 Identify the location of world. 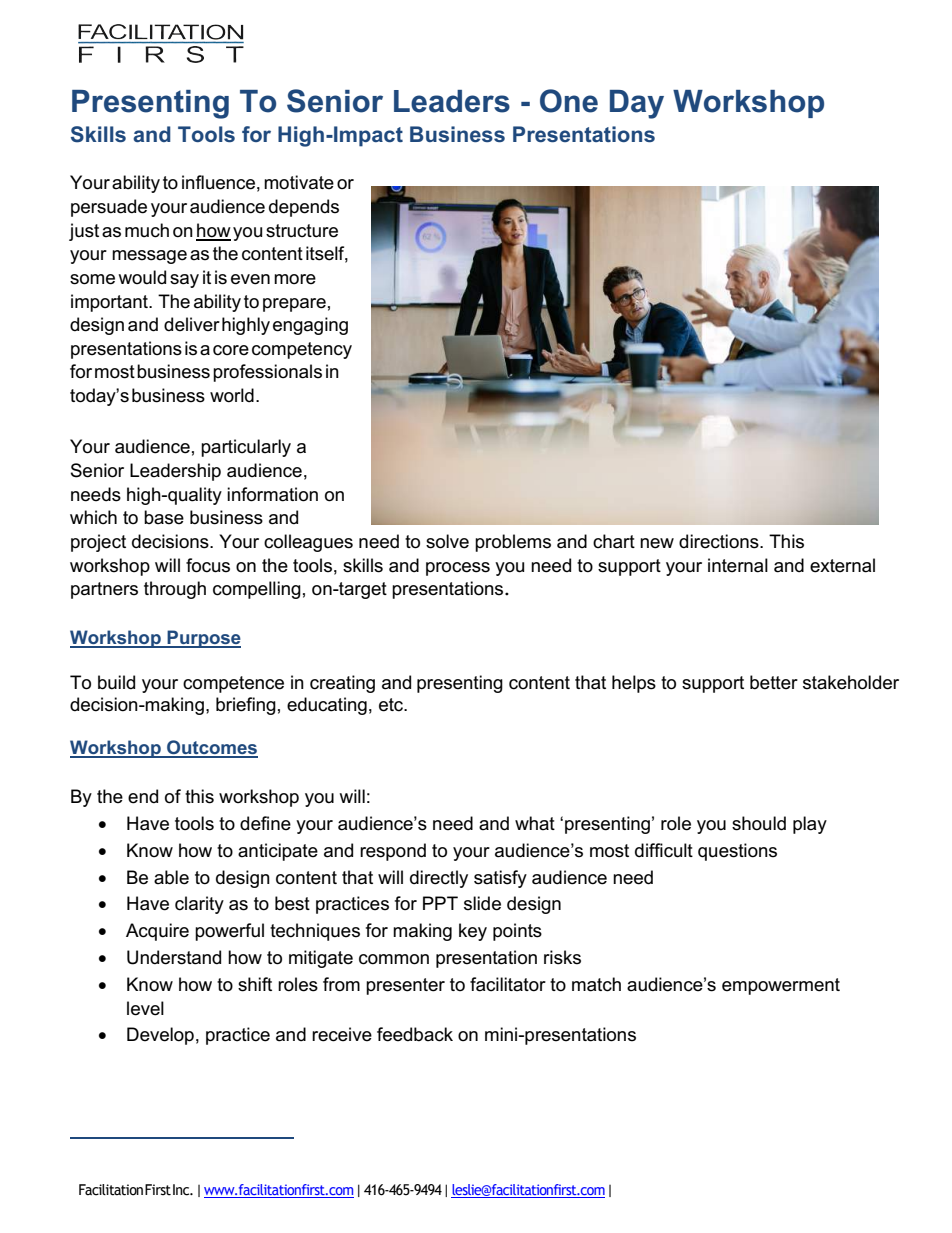
(232, 395).
